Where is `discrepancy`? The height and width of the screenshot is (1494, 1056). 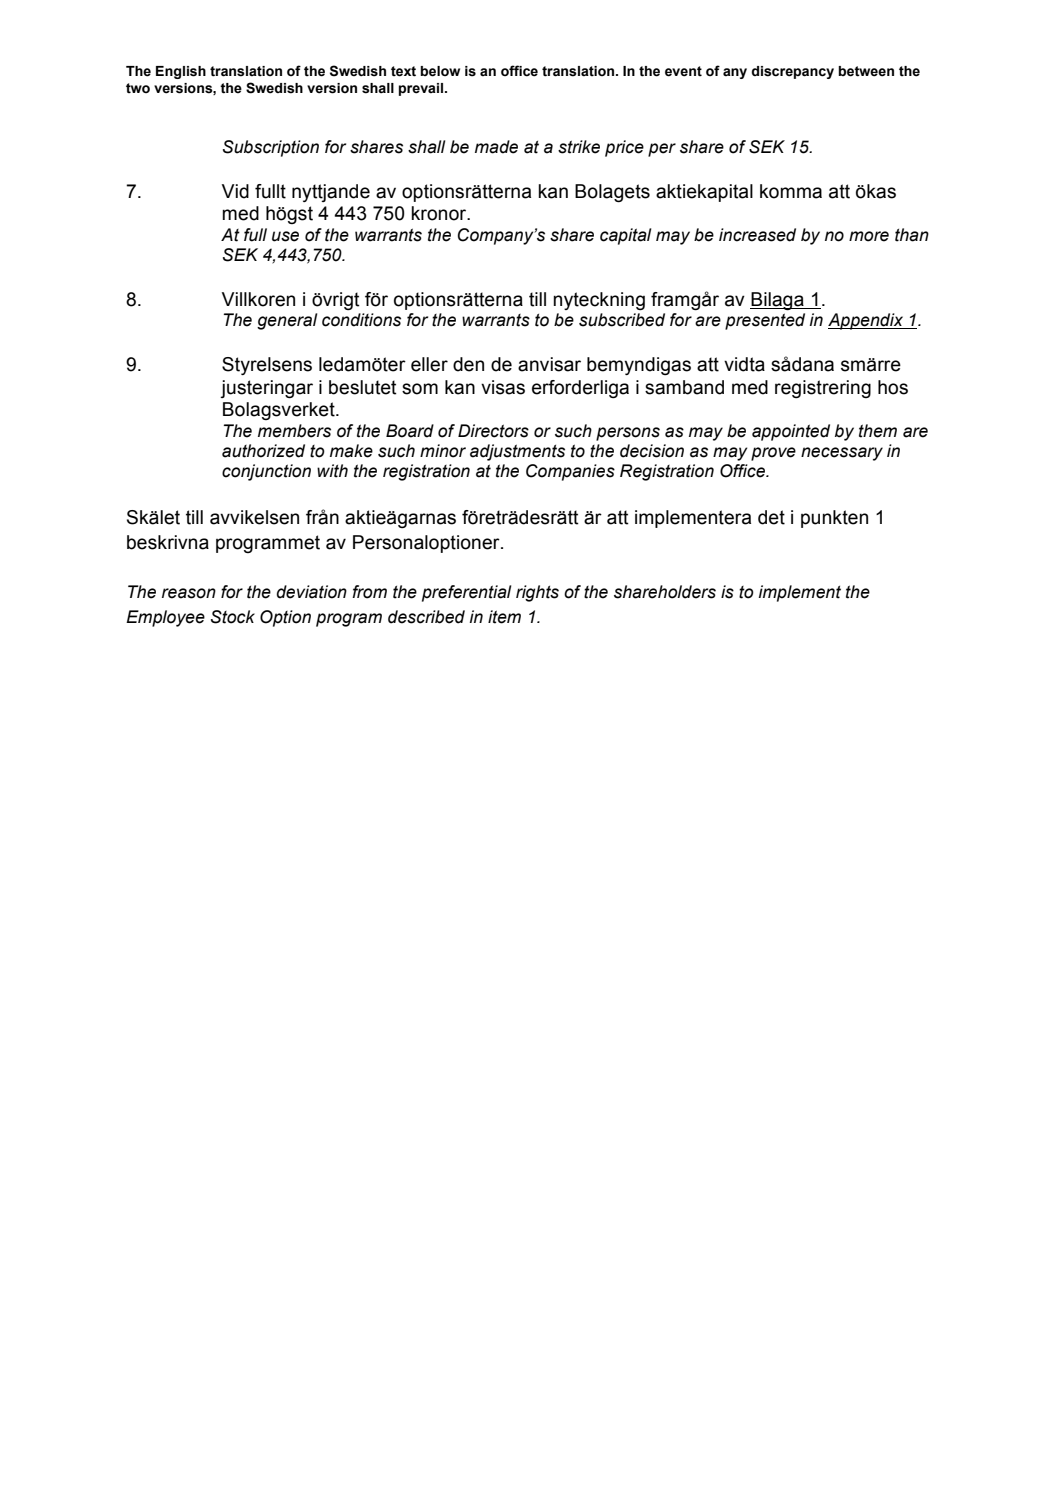 discrepancy is located at coordinates (792, 72).
